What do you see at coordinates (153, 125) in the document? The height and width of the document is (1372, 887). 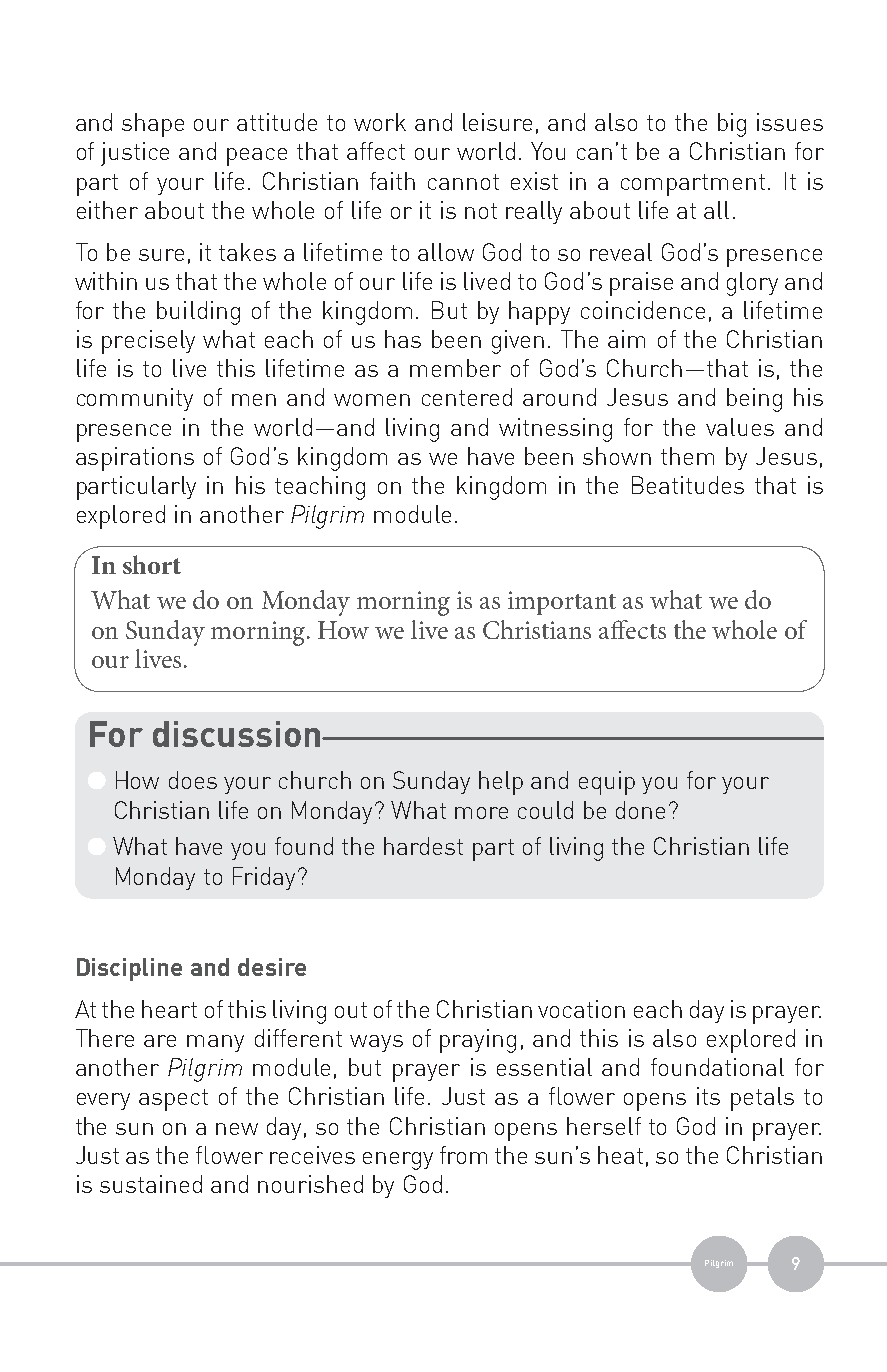 I see `shape` at bounding box center [153, 125].
